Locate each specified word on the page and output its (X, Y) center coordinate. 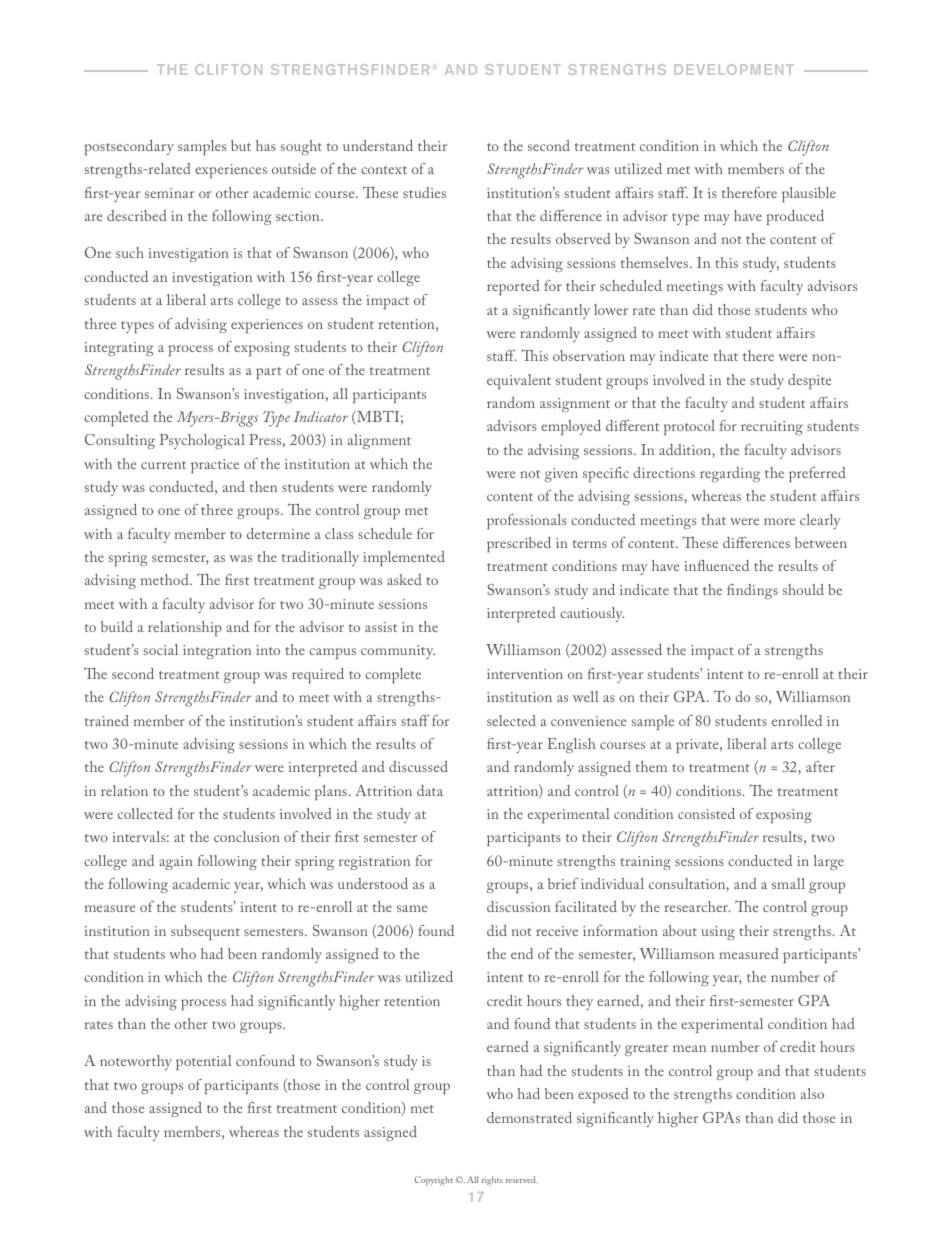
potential (204, 1062)
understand (378, 145)
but (241, 145)
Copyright (434, 1181)
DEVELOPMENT (734, 69)
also (812, 1093)
